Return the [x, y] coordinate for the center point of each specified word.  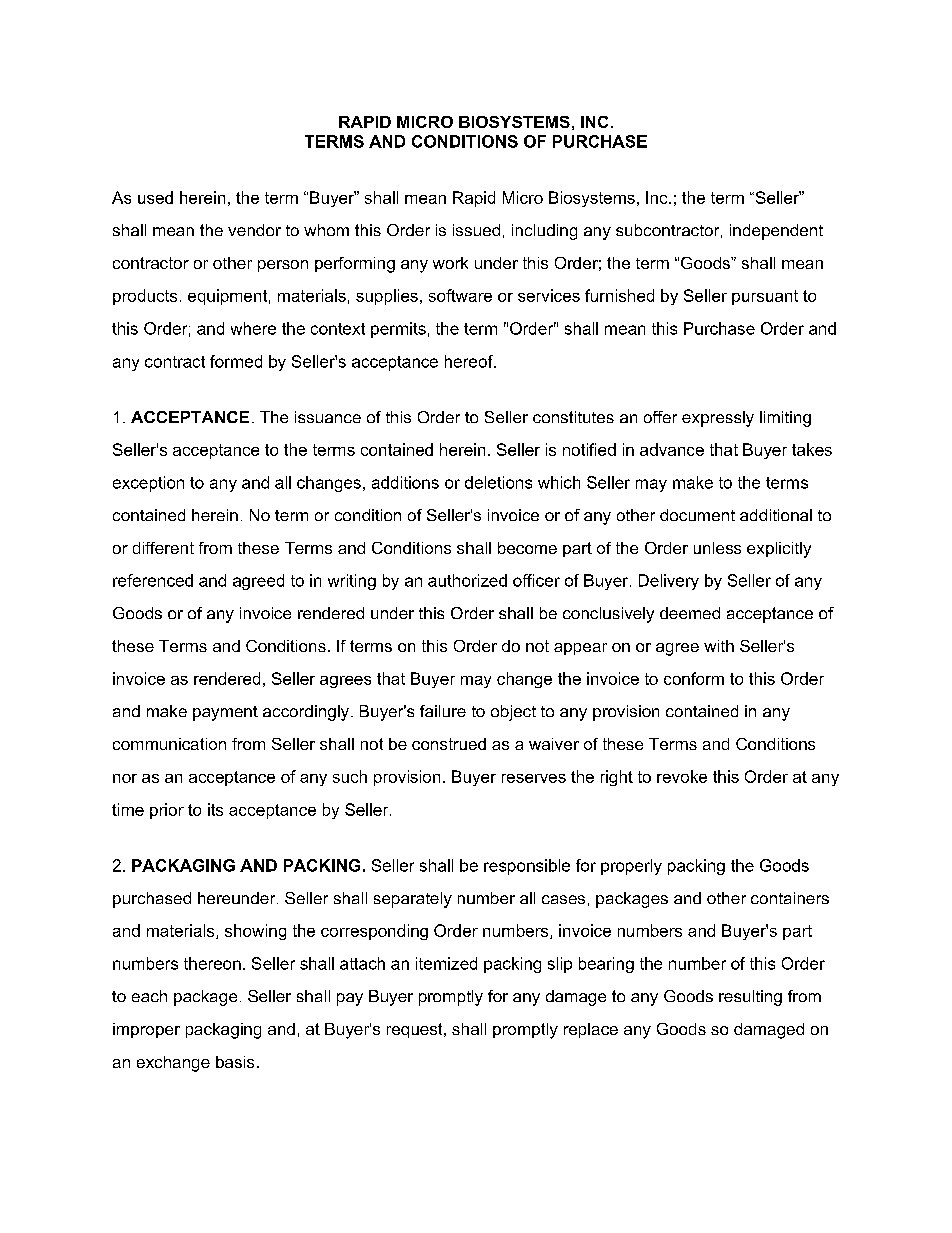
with [719, 646]
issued [476, 230]
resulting [750, 998]
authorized [467, 580]
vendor [254, 230]
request [416, 1030]
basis [235, 1062]
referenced [153, 580]
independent [776, 232]
